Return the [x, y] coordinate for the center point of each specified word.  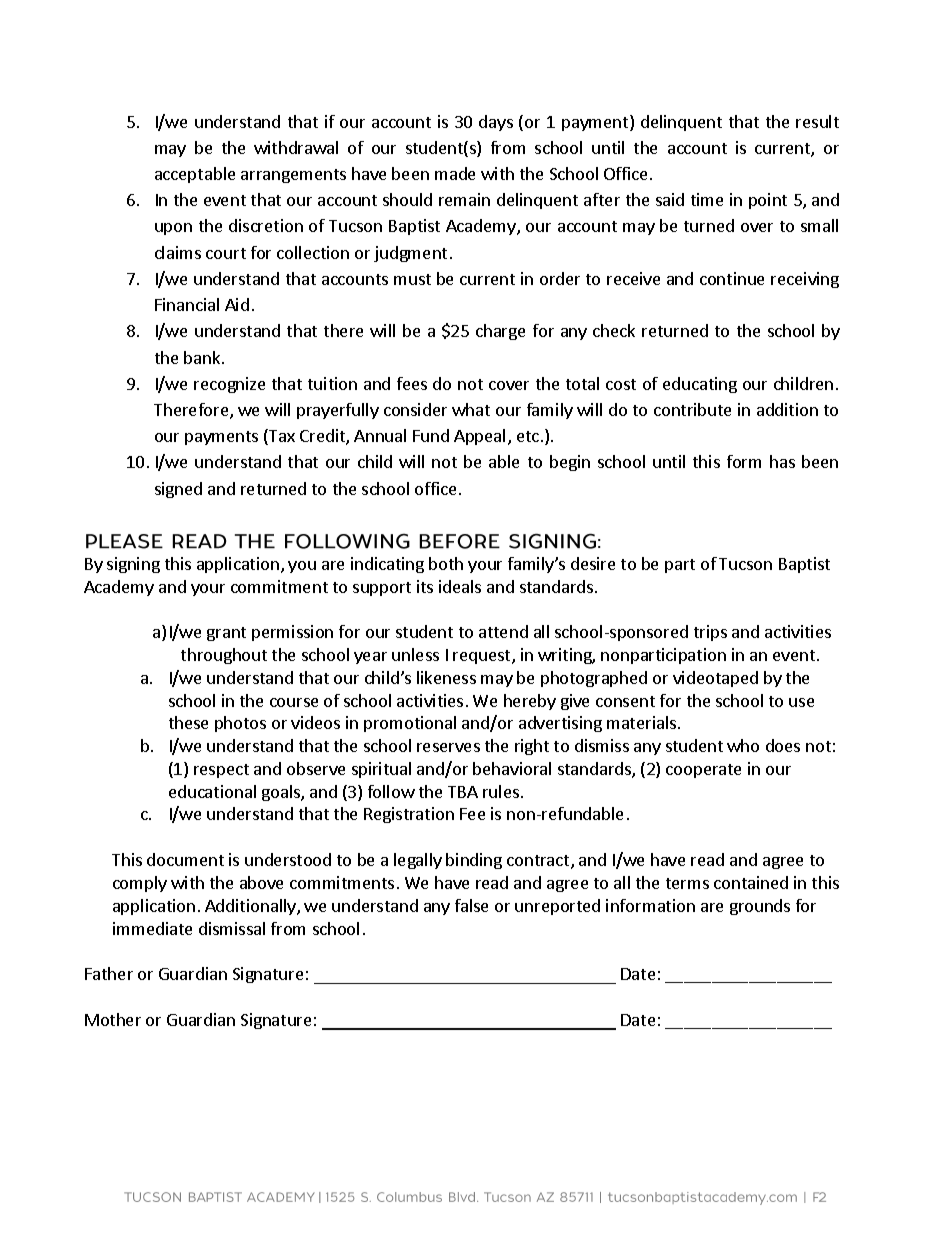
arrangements [293, 176]
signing [133, 565]
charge [500, 332]
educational [212, 791]
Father [109, 973]
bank [203, 357]
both [446, 563]
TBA [463, 792]
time [707, 199]
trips [710, 633]
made [455, 173]
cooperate [703, 771]
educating [700, 385]
